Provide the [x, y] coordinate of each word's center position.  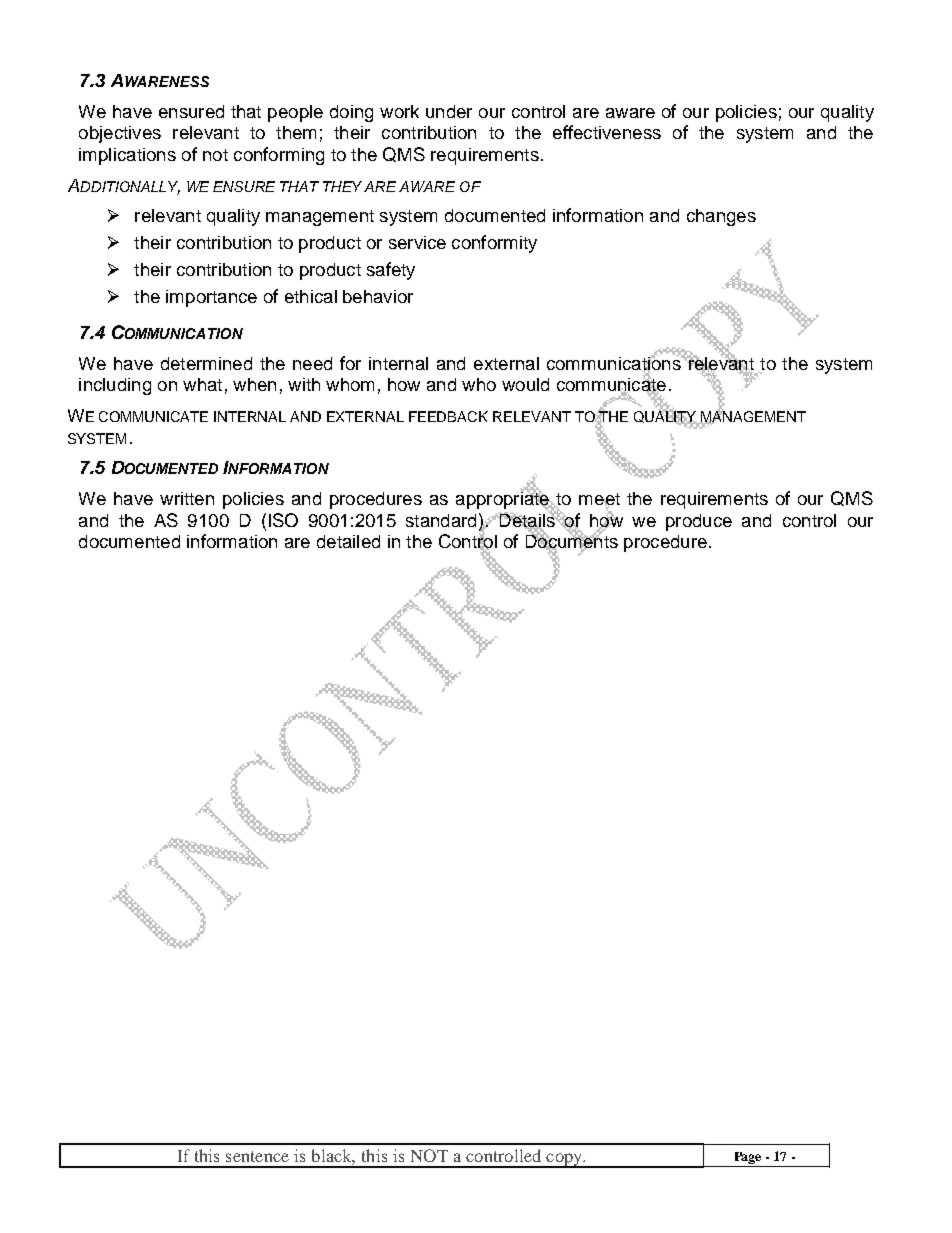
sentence [257, 1156]
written [187, 498]
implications [127, 156]
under [449, 111]
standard [441, 520]
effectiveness [607, 132]
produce [699, 522]
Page [748, 1158]
